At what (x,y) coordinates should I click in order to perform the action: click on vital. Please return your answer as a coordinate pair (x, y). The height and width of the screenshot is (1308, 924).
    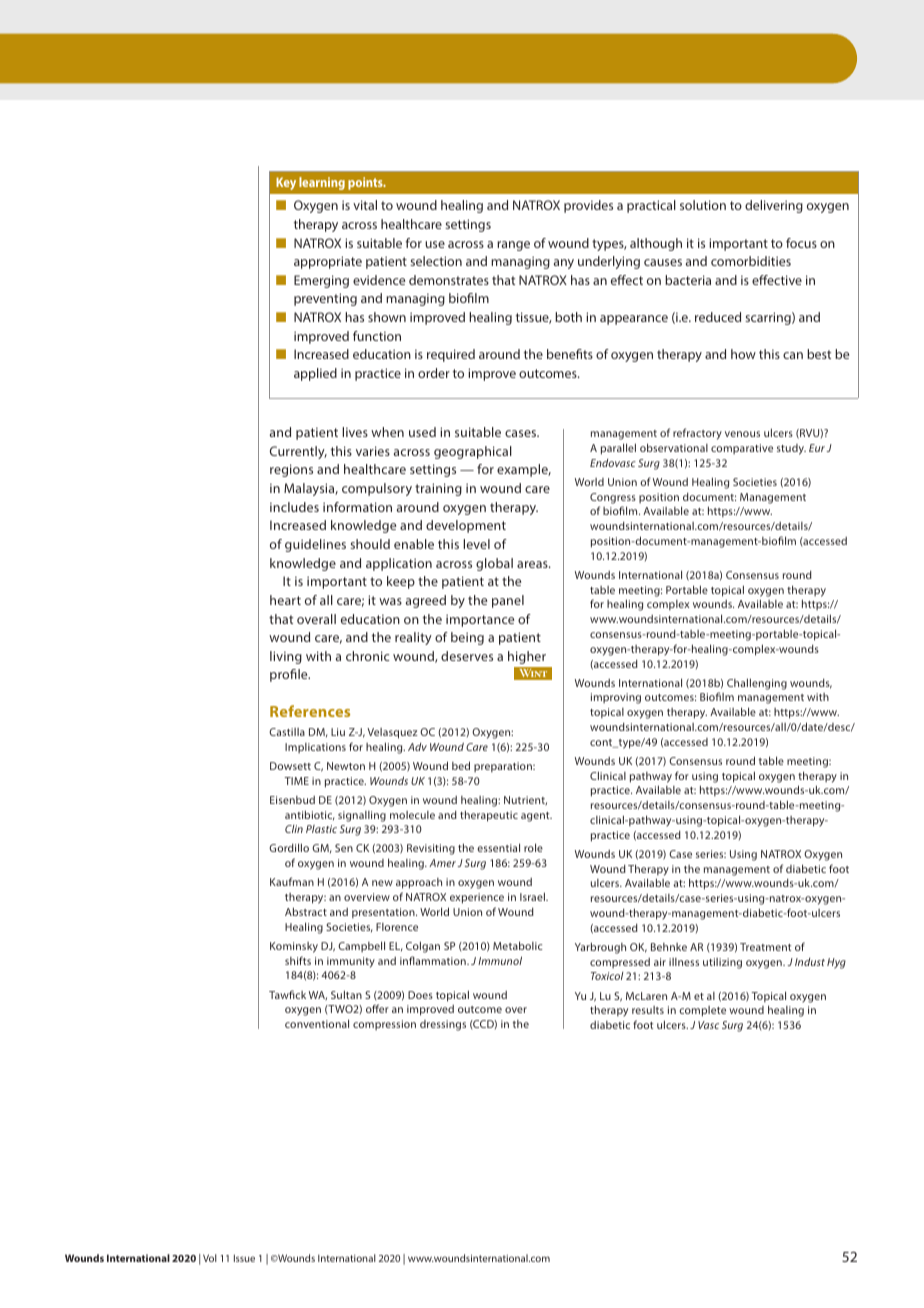
    Looking at the image, I should click on (365, 205).
